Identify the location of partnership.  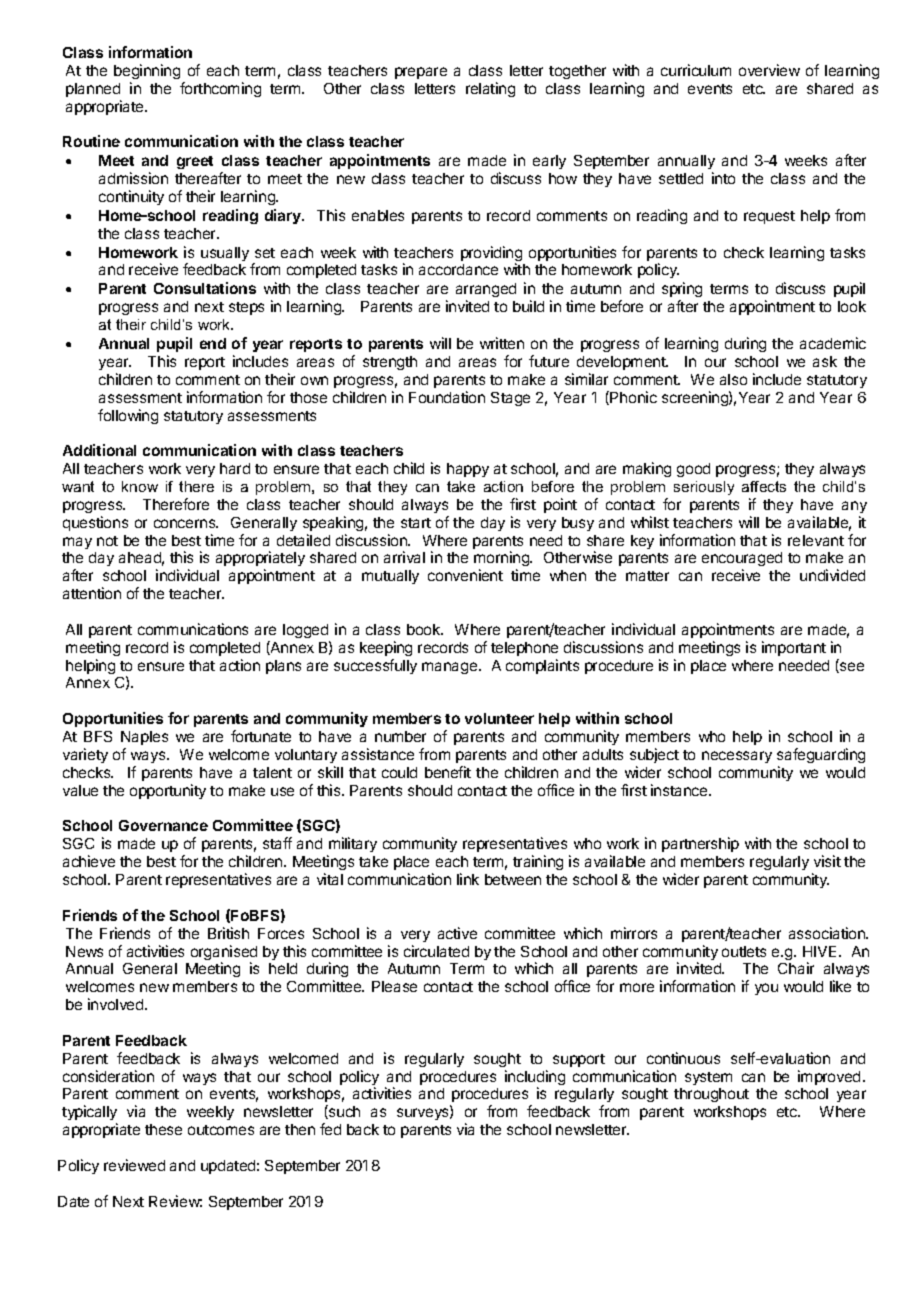
(700, 844).
